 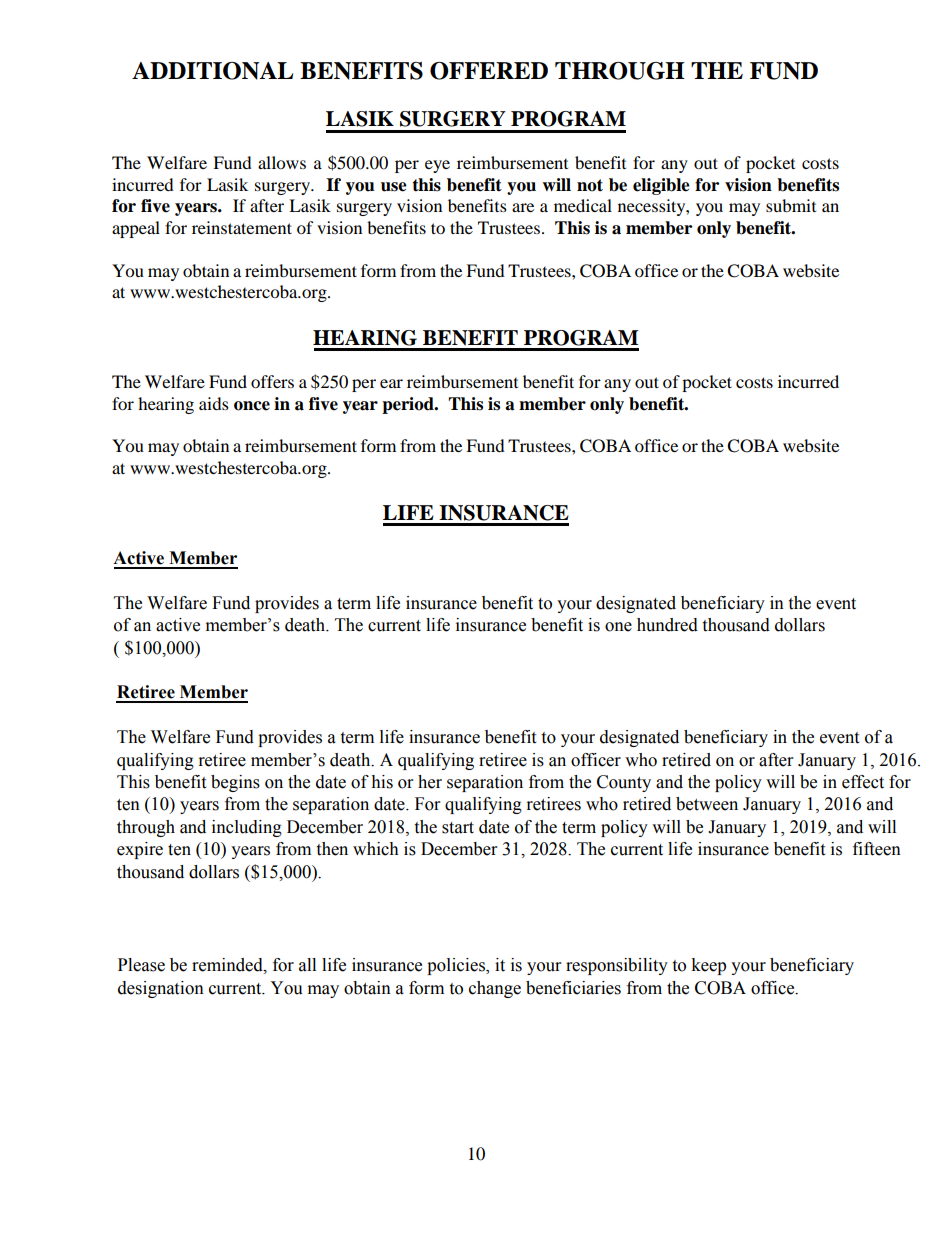 What do you see at coordinates (161, 989) in the screenshot?
I see `designation` at bounding box center [161, 989].
